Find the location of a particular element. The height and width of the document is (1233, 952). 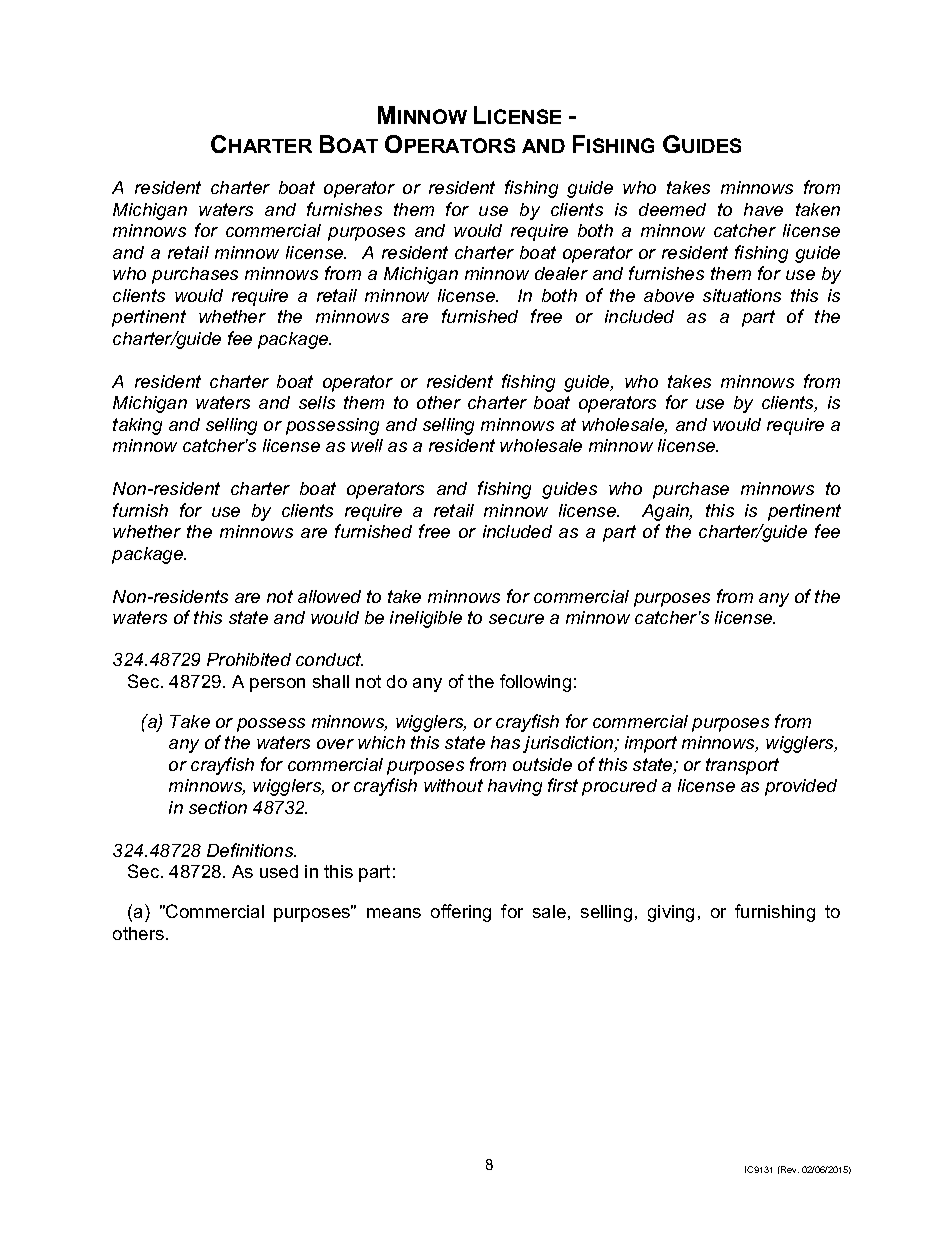

dealer is located at coordinates (561, 273).
